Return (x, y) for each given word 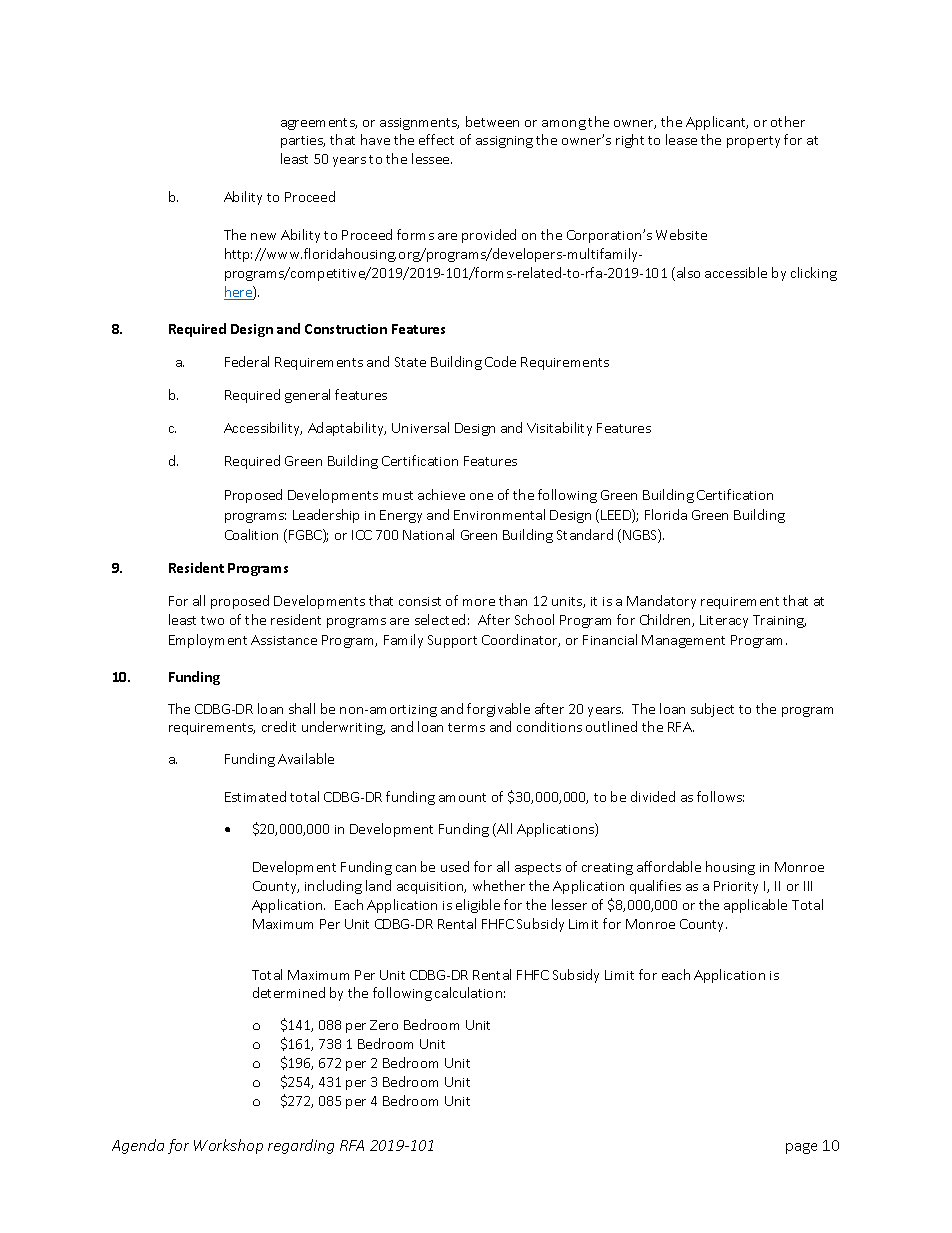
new (263, 236)
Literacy (724, 621)
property (753, 142)
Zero (384, 1025)
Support (452, 641)
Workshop (228, 1146)
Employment (208, 641)
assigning (504, 142)
